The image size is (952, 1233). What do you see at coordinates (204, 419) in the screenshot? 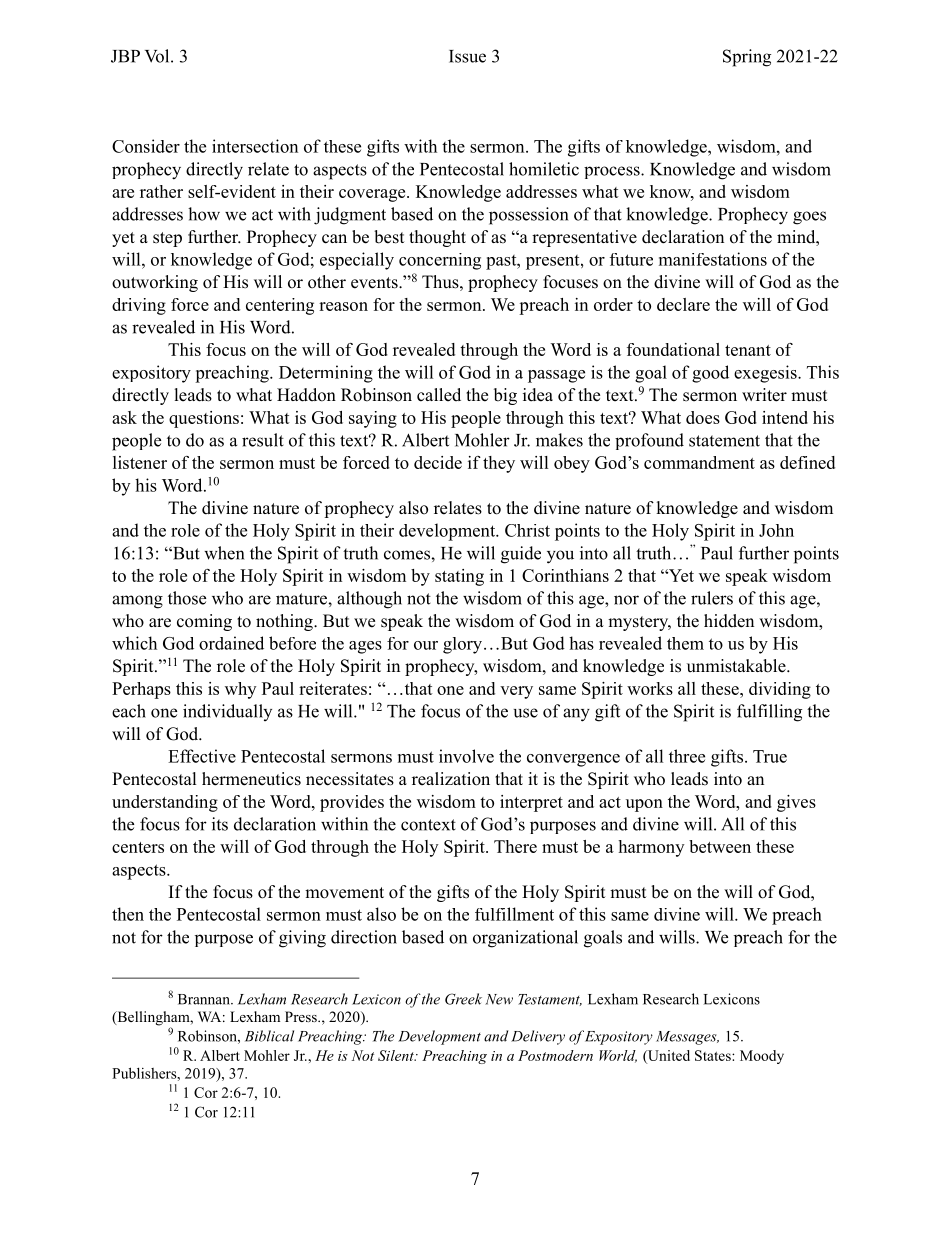
I see `questions` at bounding box center [204, 419].
